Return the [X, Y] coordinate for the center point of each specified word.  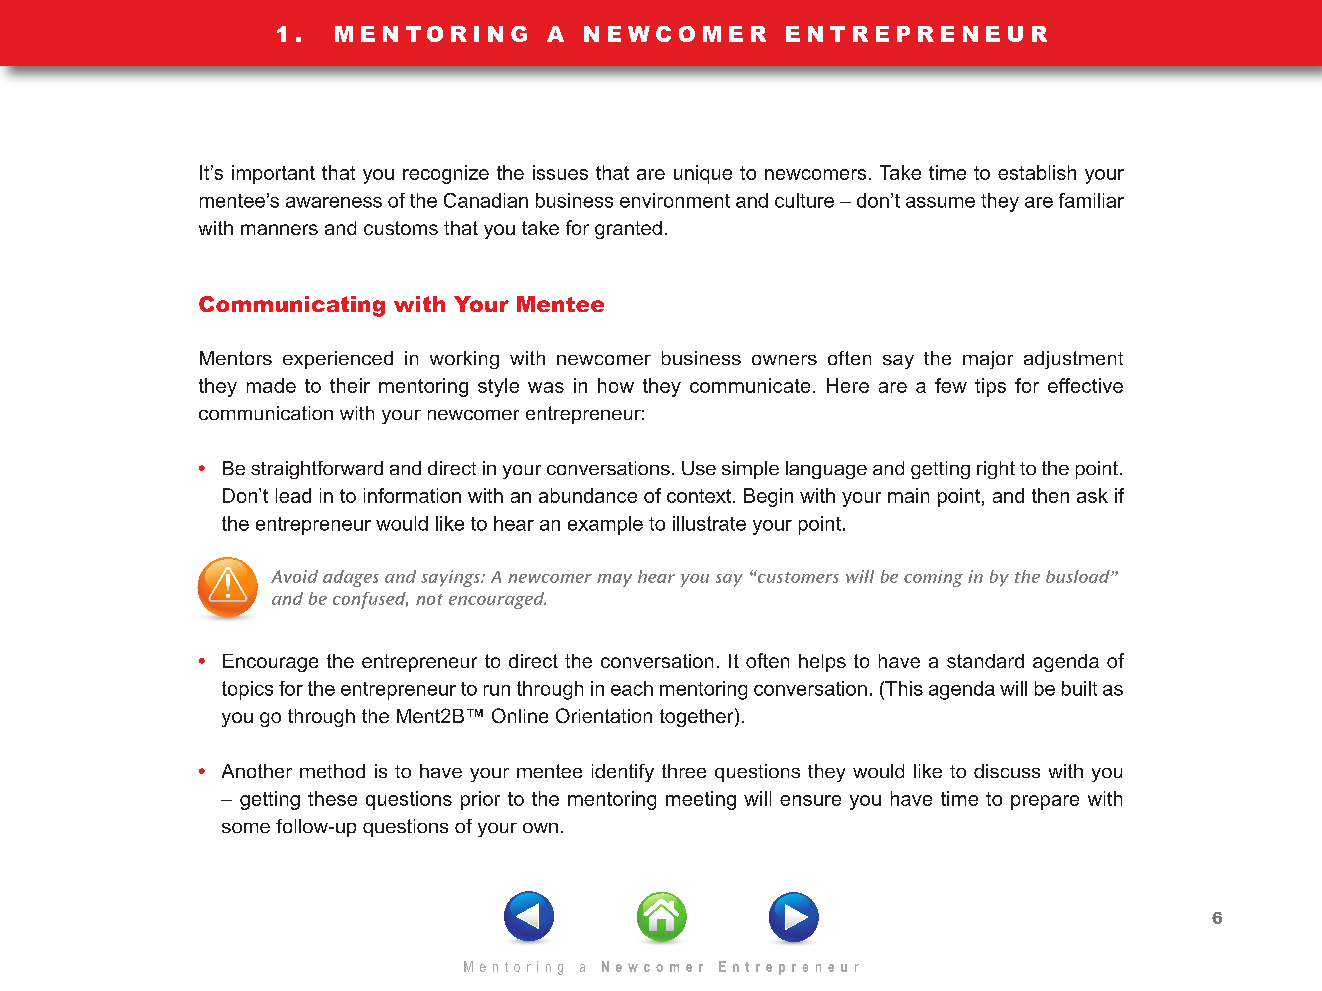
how [616, 385]
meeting [701, 800]
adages [351, 578]
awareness [334, 202]
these [332, 798]
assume [940, 202]
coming [933, 578]
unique [703, 174]
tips [990, 387]
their [350, 385]
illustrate [709, 523]
